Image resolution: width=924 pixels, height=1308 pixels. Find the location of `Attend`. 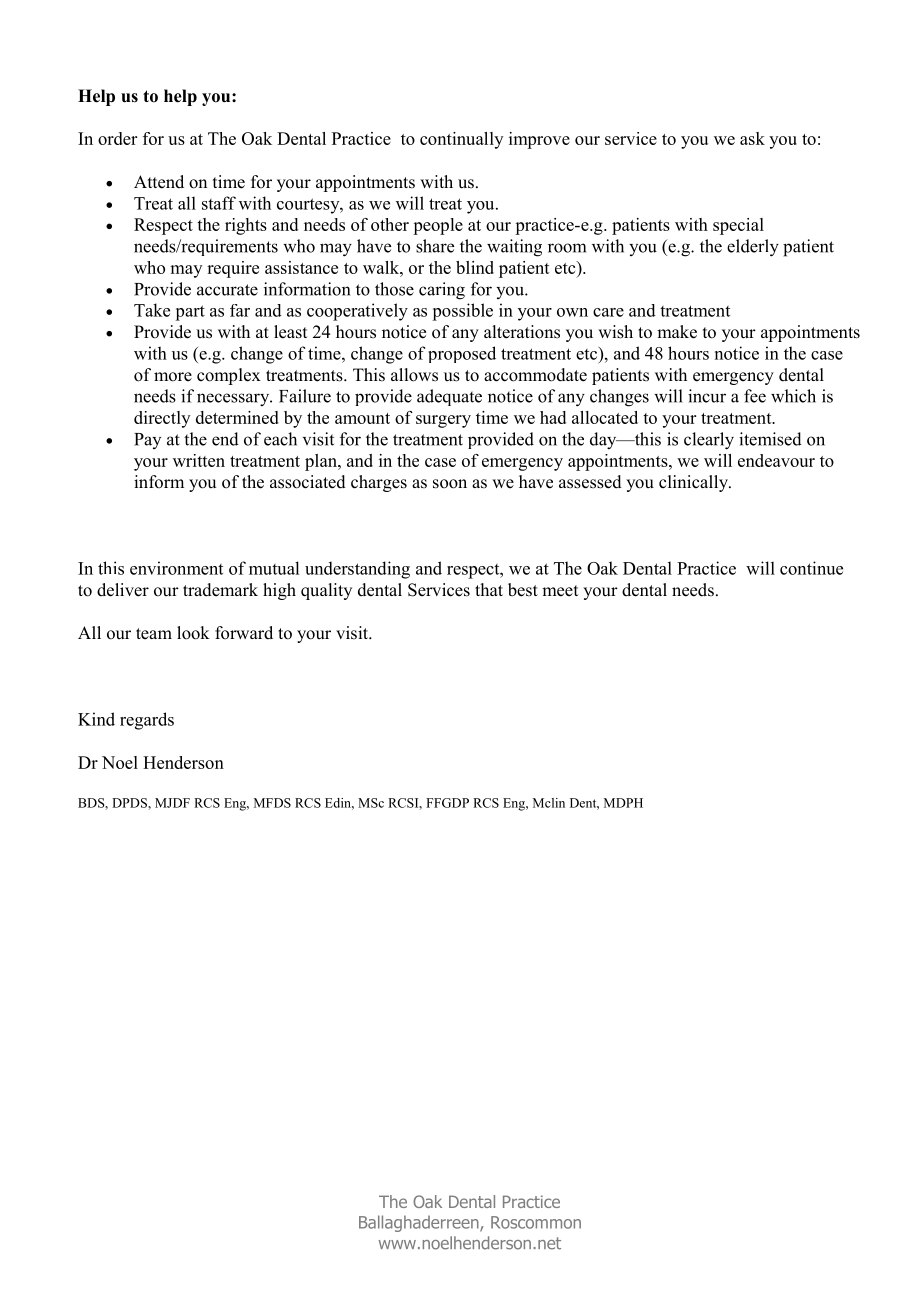

Attend is located at coordinates (159, 182).
